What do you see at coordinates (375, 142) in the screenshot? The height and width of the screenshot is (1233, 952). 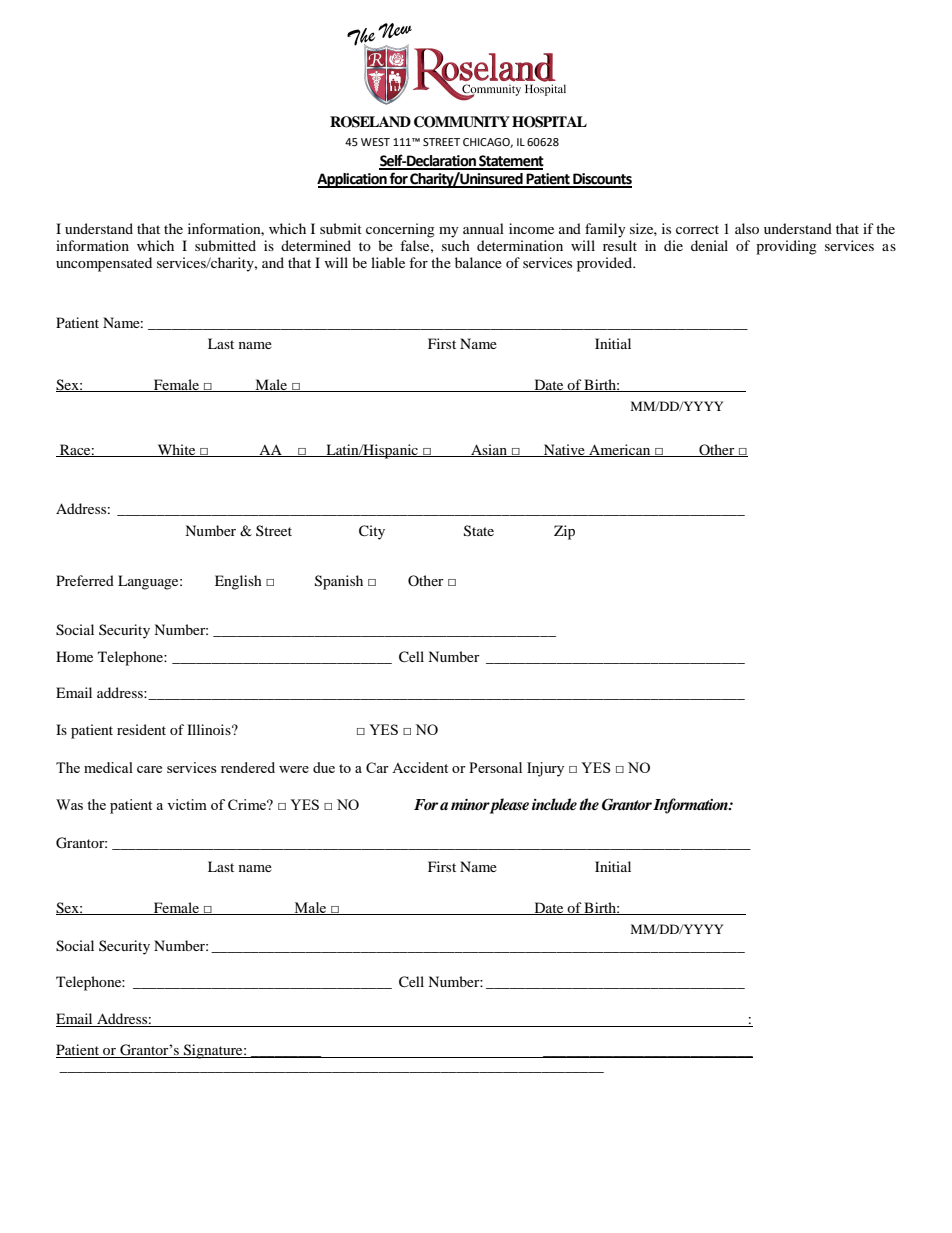 I see `WEST` at bounding box center [375, 142].
